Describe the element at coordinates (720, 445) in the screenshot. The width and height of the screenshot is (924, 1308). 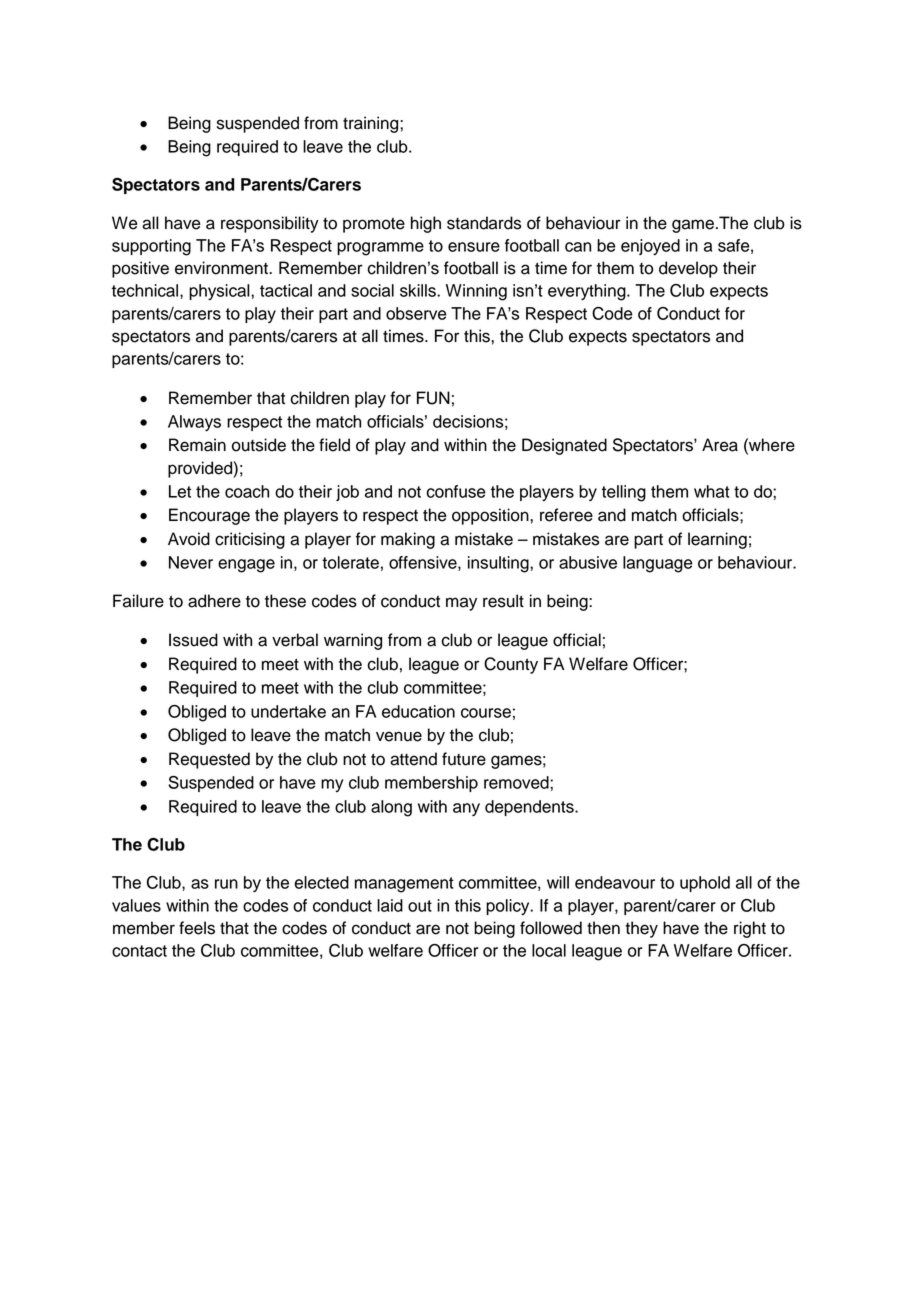
I see `Area` at that location.
